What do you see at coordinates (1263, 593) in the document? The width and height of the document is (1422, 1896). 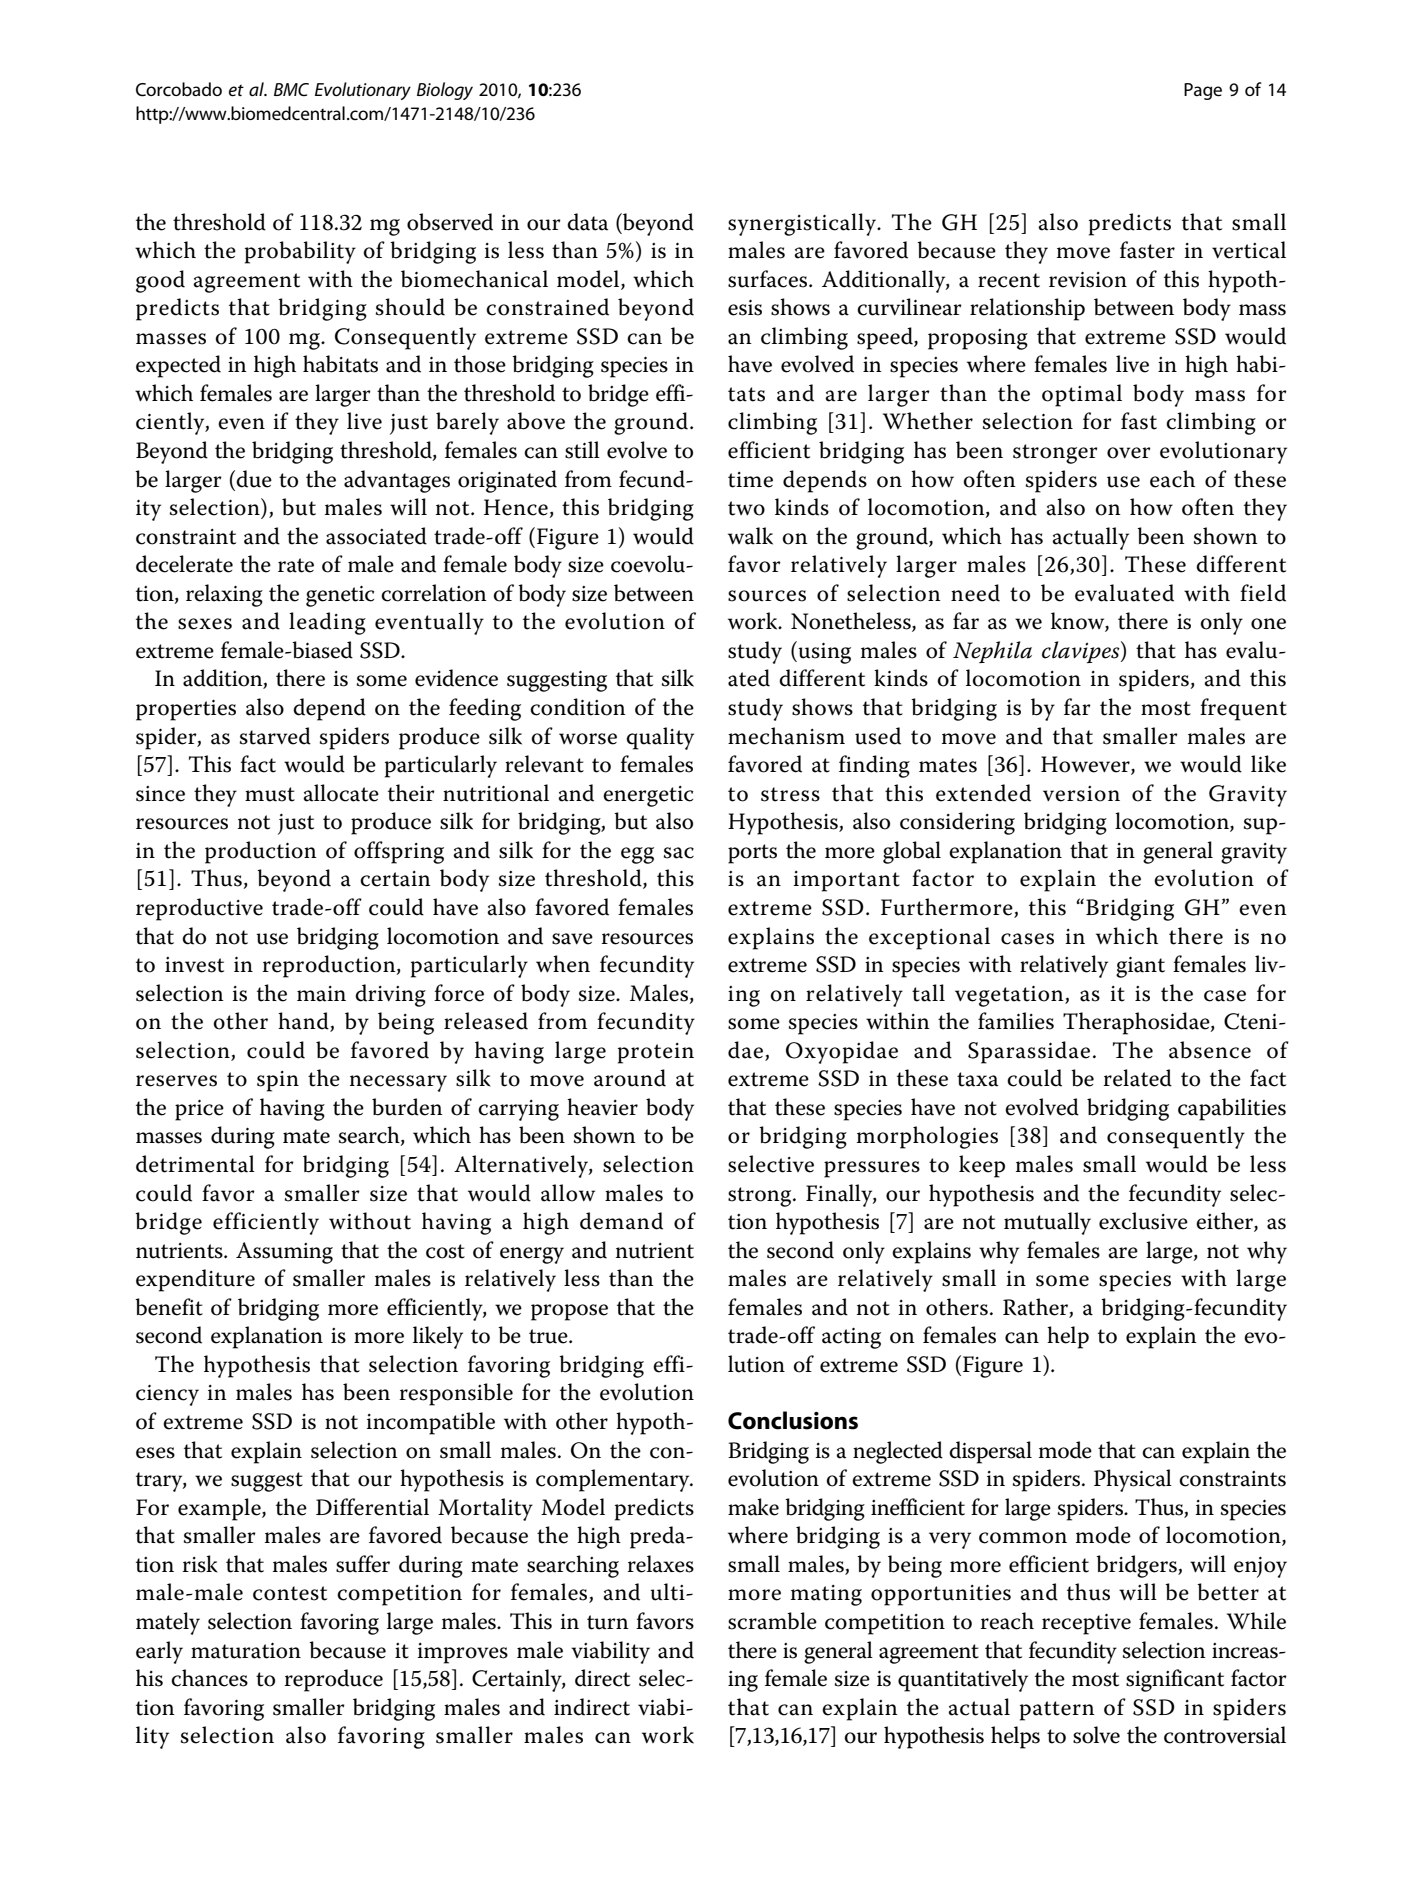 I see `field` at bounding box center [1263, 593].
